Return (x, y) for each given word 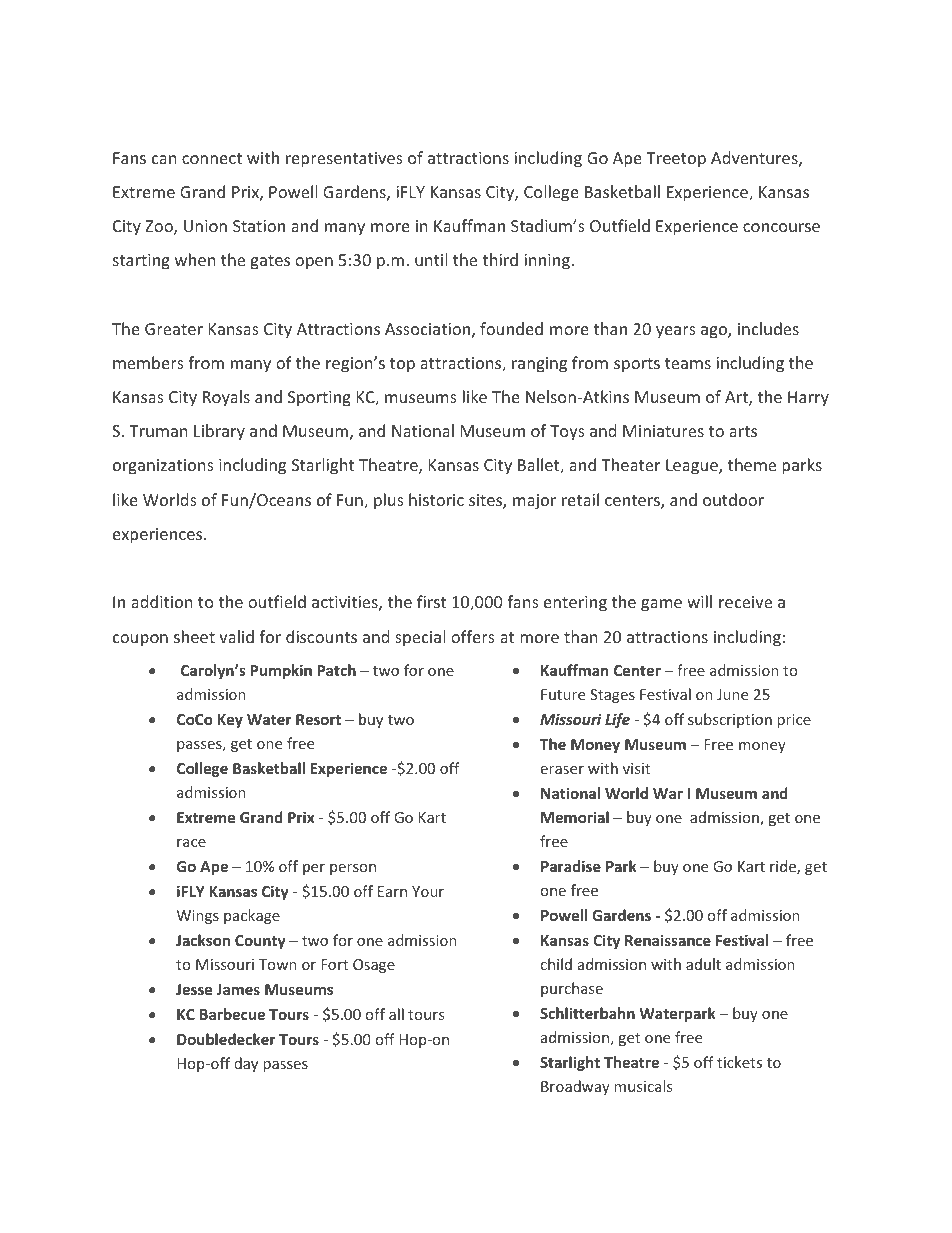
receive (745, 602)
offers (473, 636)
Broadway (575, 1087)
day (246, 1064)
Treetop (676, 160)
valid (236, 636)
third (500, 259)
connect (212, 158)
